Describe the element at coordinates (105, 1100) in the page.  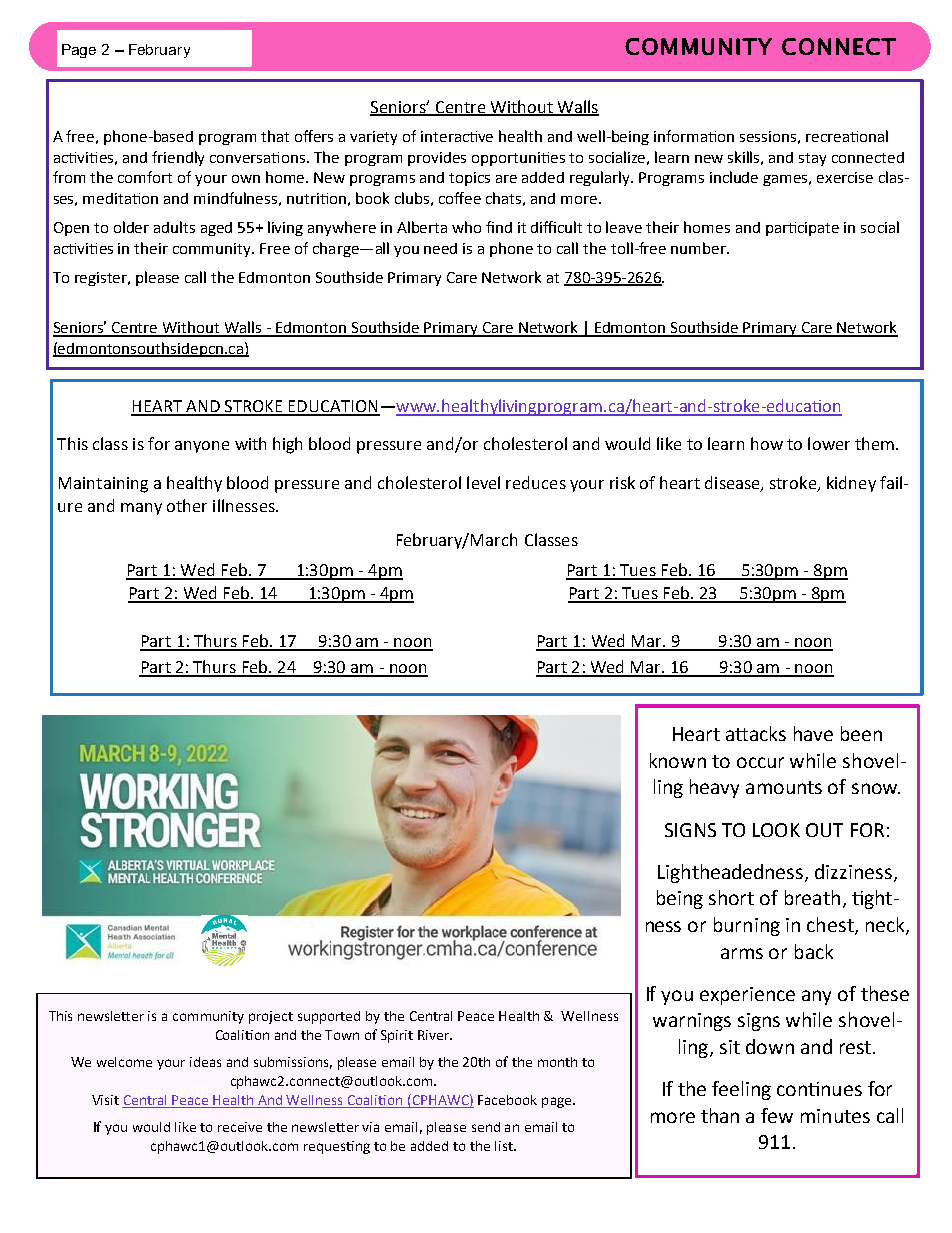
I see `Visit` at that location.
